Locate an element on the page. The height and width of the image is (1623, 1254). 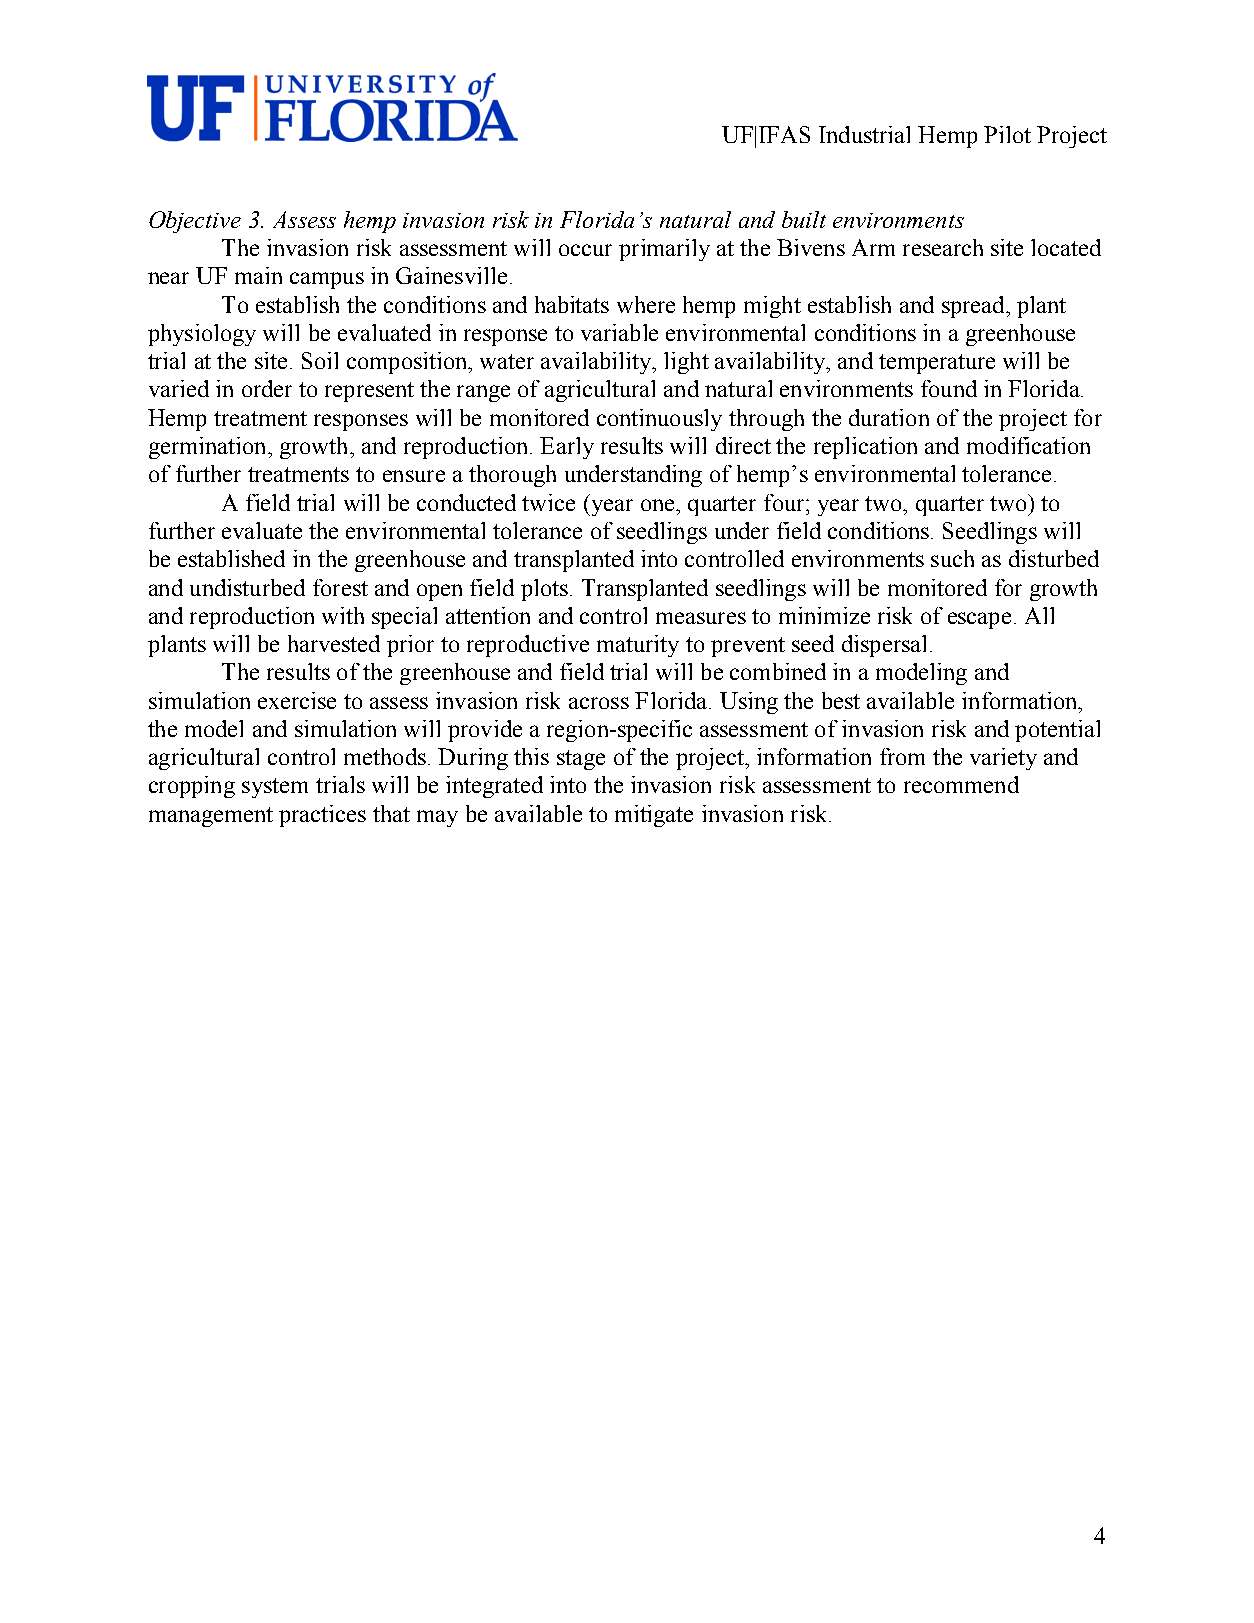
occur is located at coordinates (585, 250).
